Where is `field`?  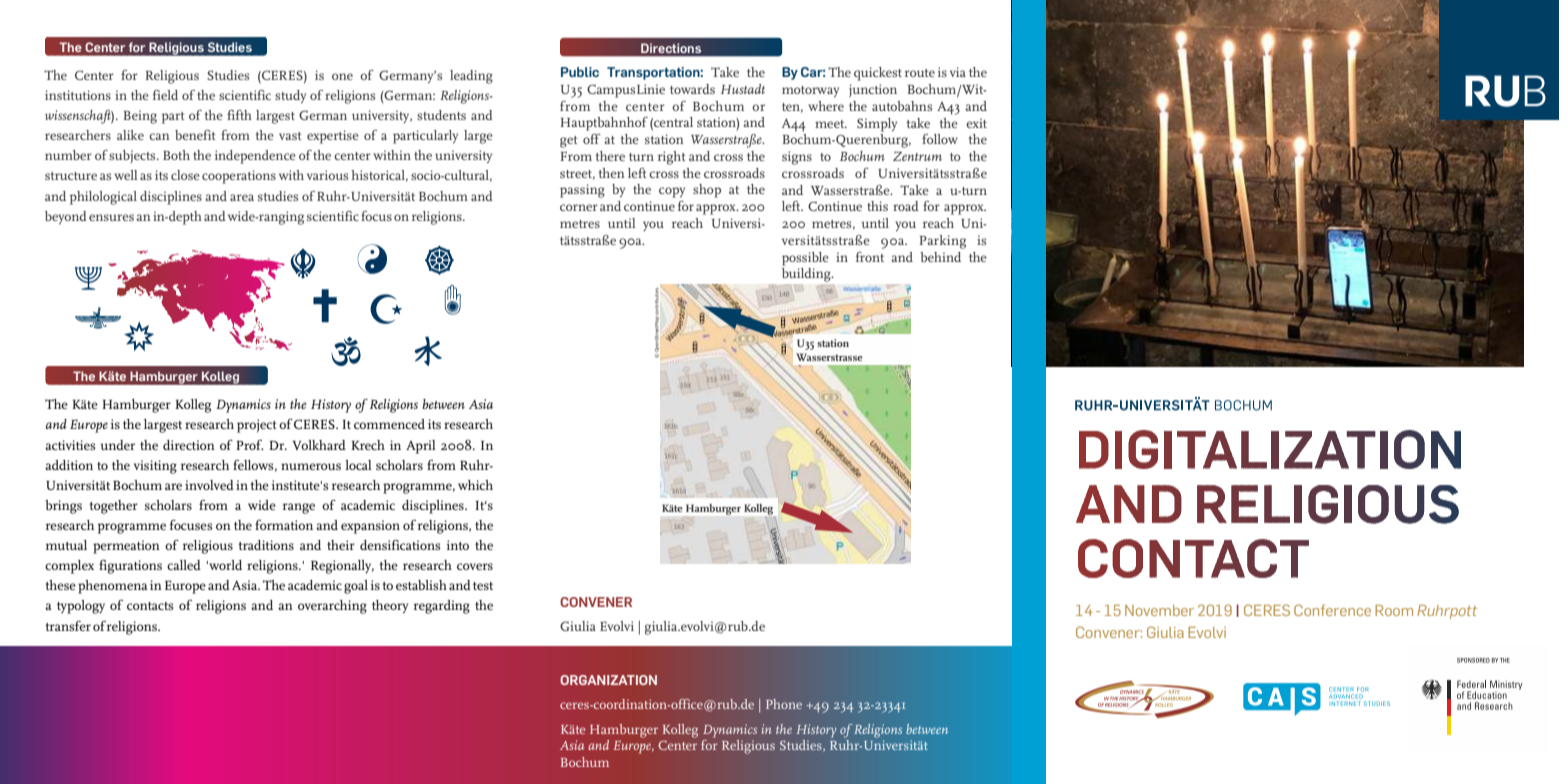
field is located at coordinates (165, 95).
